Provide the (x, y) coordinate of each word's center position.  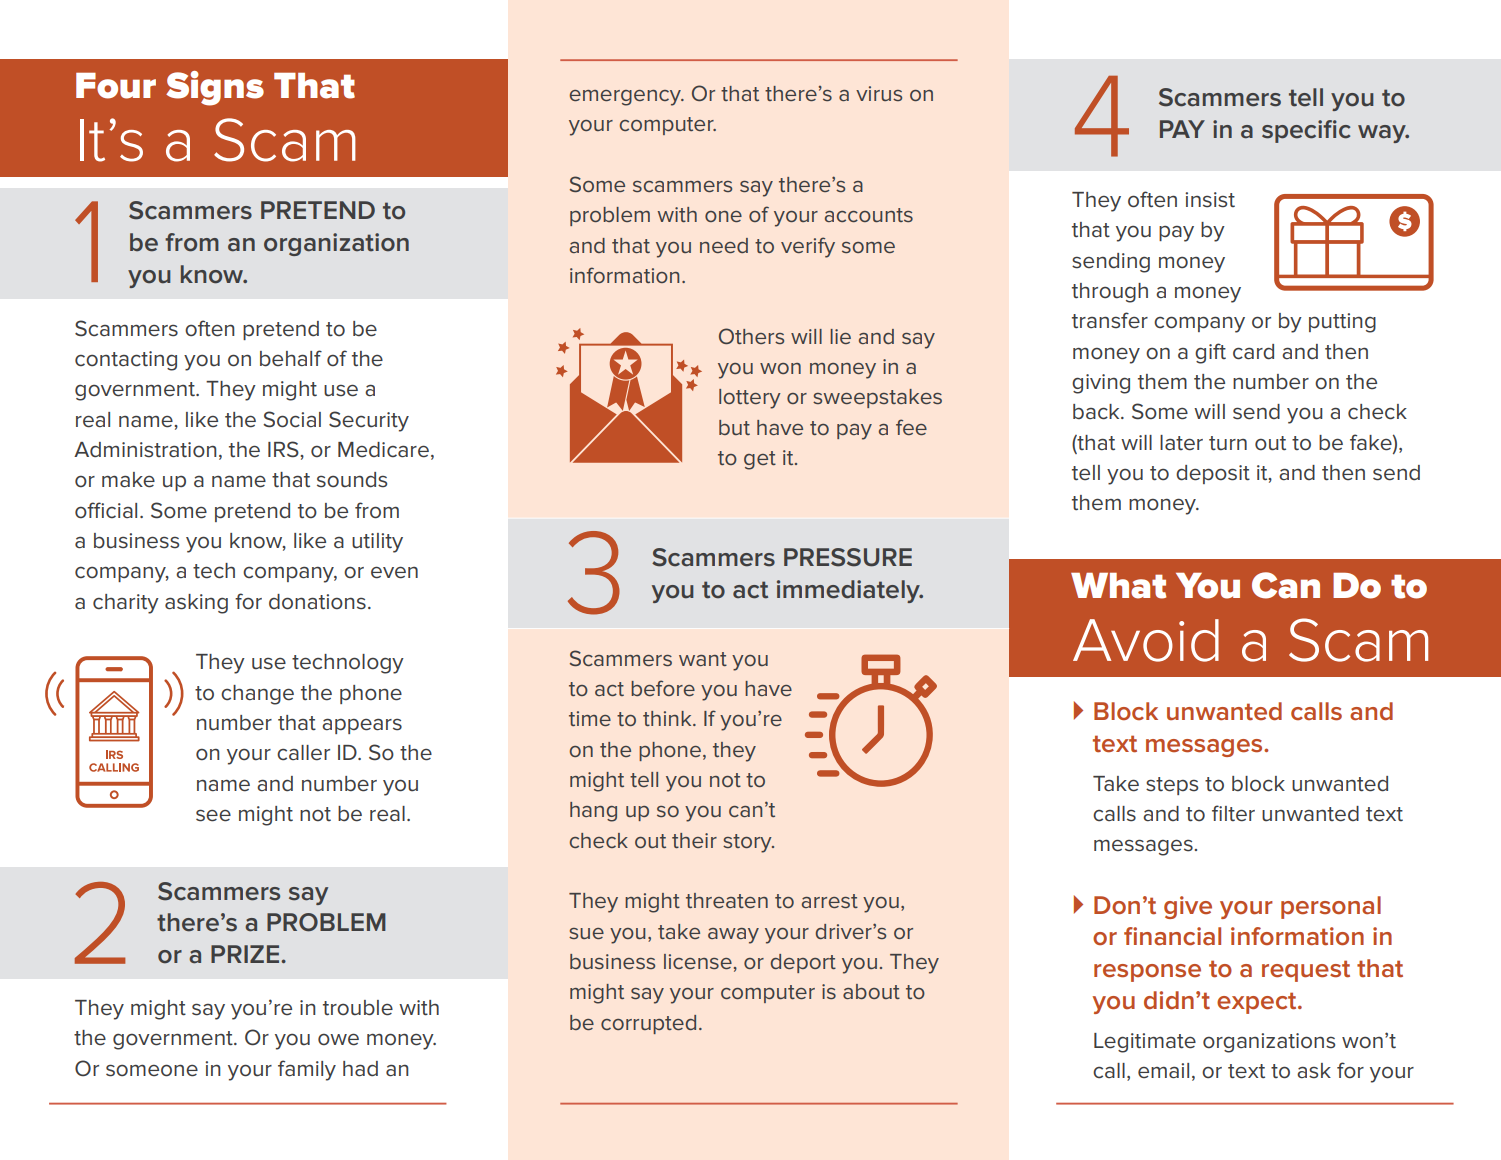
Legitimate (1145, 1043)
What (1118, 586)
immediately (849, 591)
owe (338, 1039)
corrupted (648, 1024)
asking (196, 604)
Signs (215, 88)
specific (1306, 131)
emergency (626, 98)
